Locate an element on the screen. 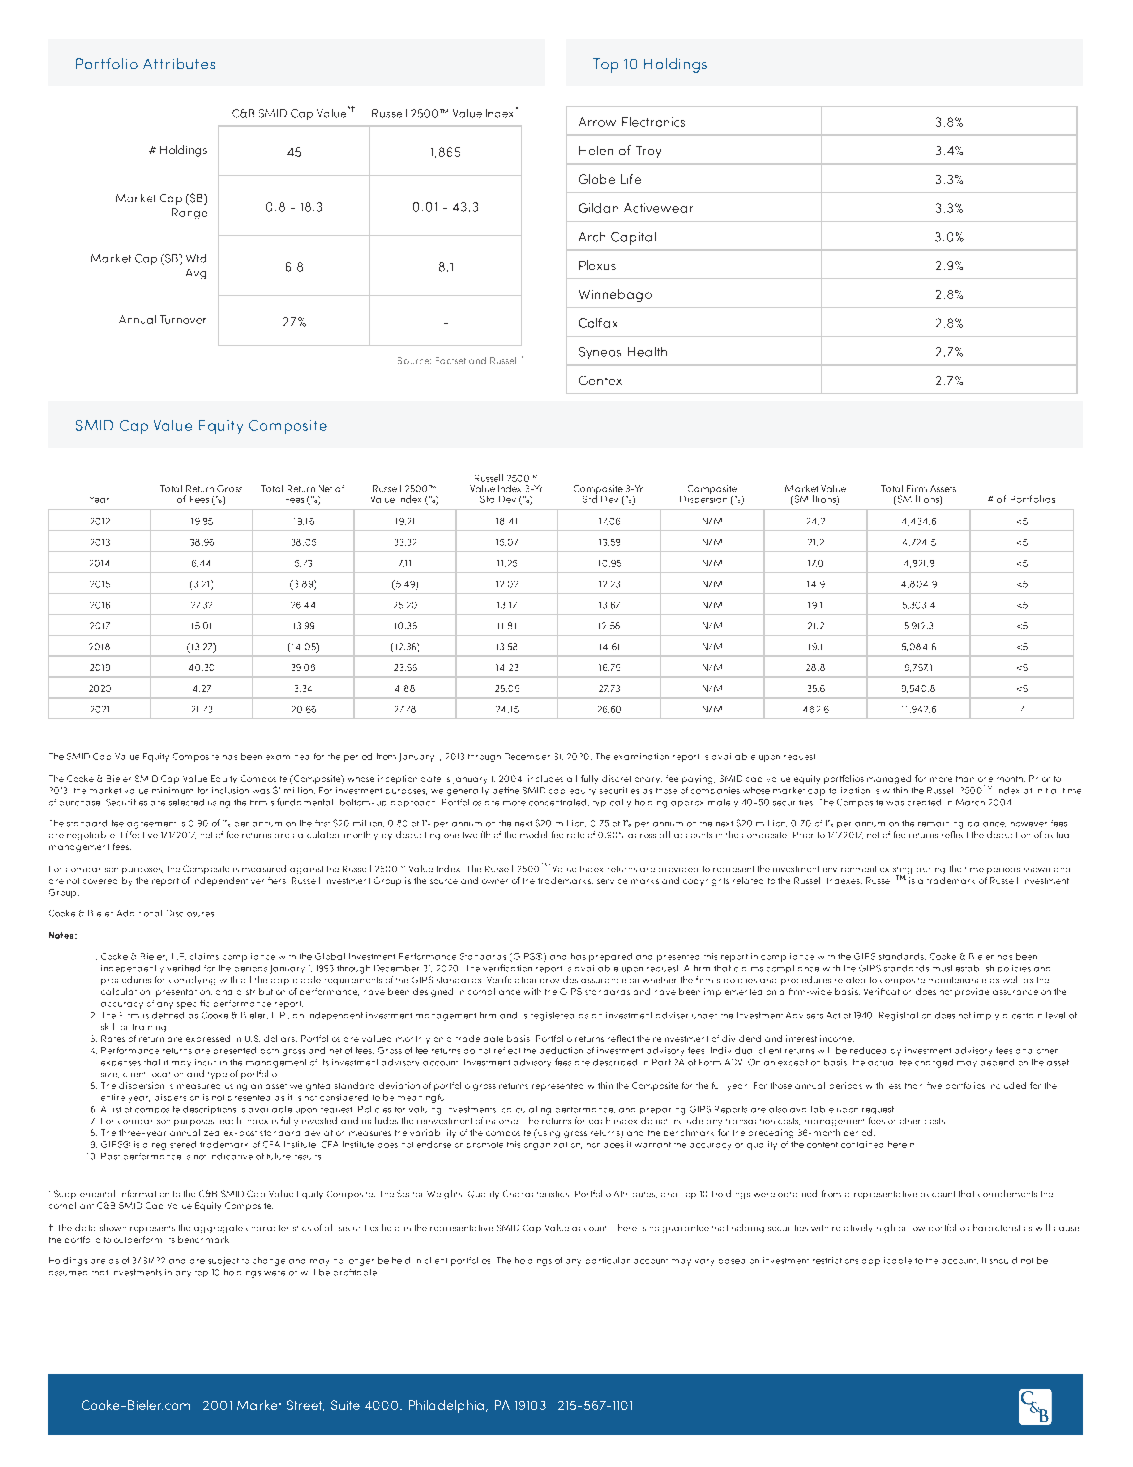  Activewear is located at coordinates (658, 208).
